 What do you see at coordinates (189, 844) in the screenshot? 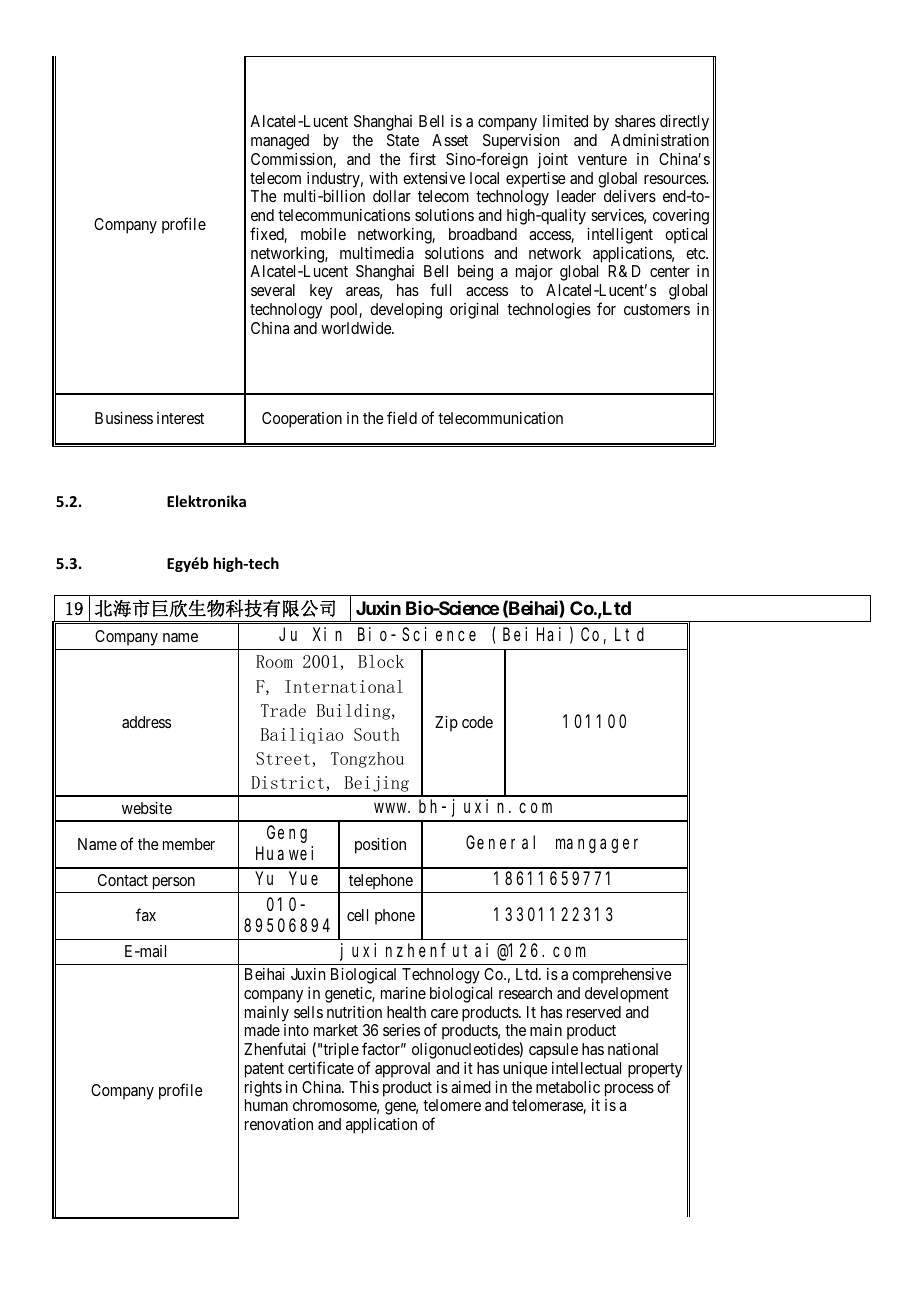
I see `member` at bounding box center [189, 844].
